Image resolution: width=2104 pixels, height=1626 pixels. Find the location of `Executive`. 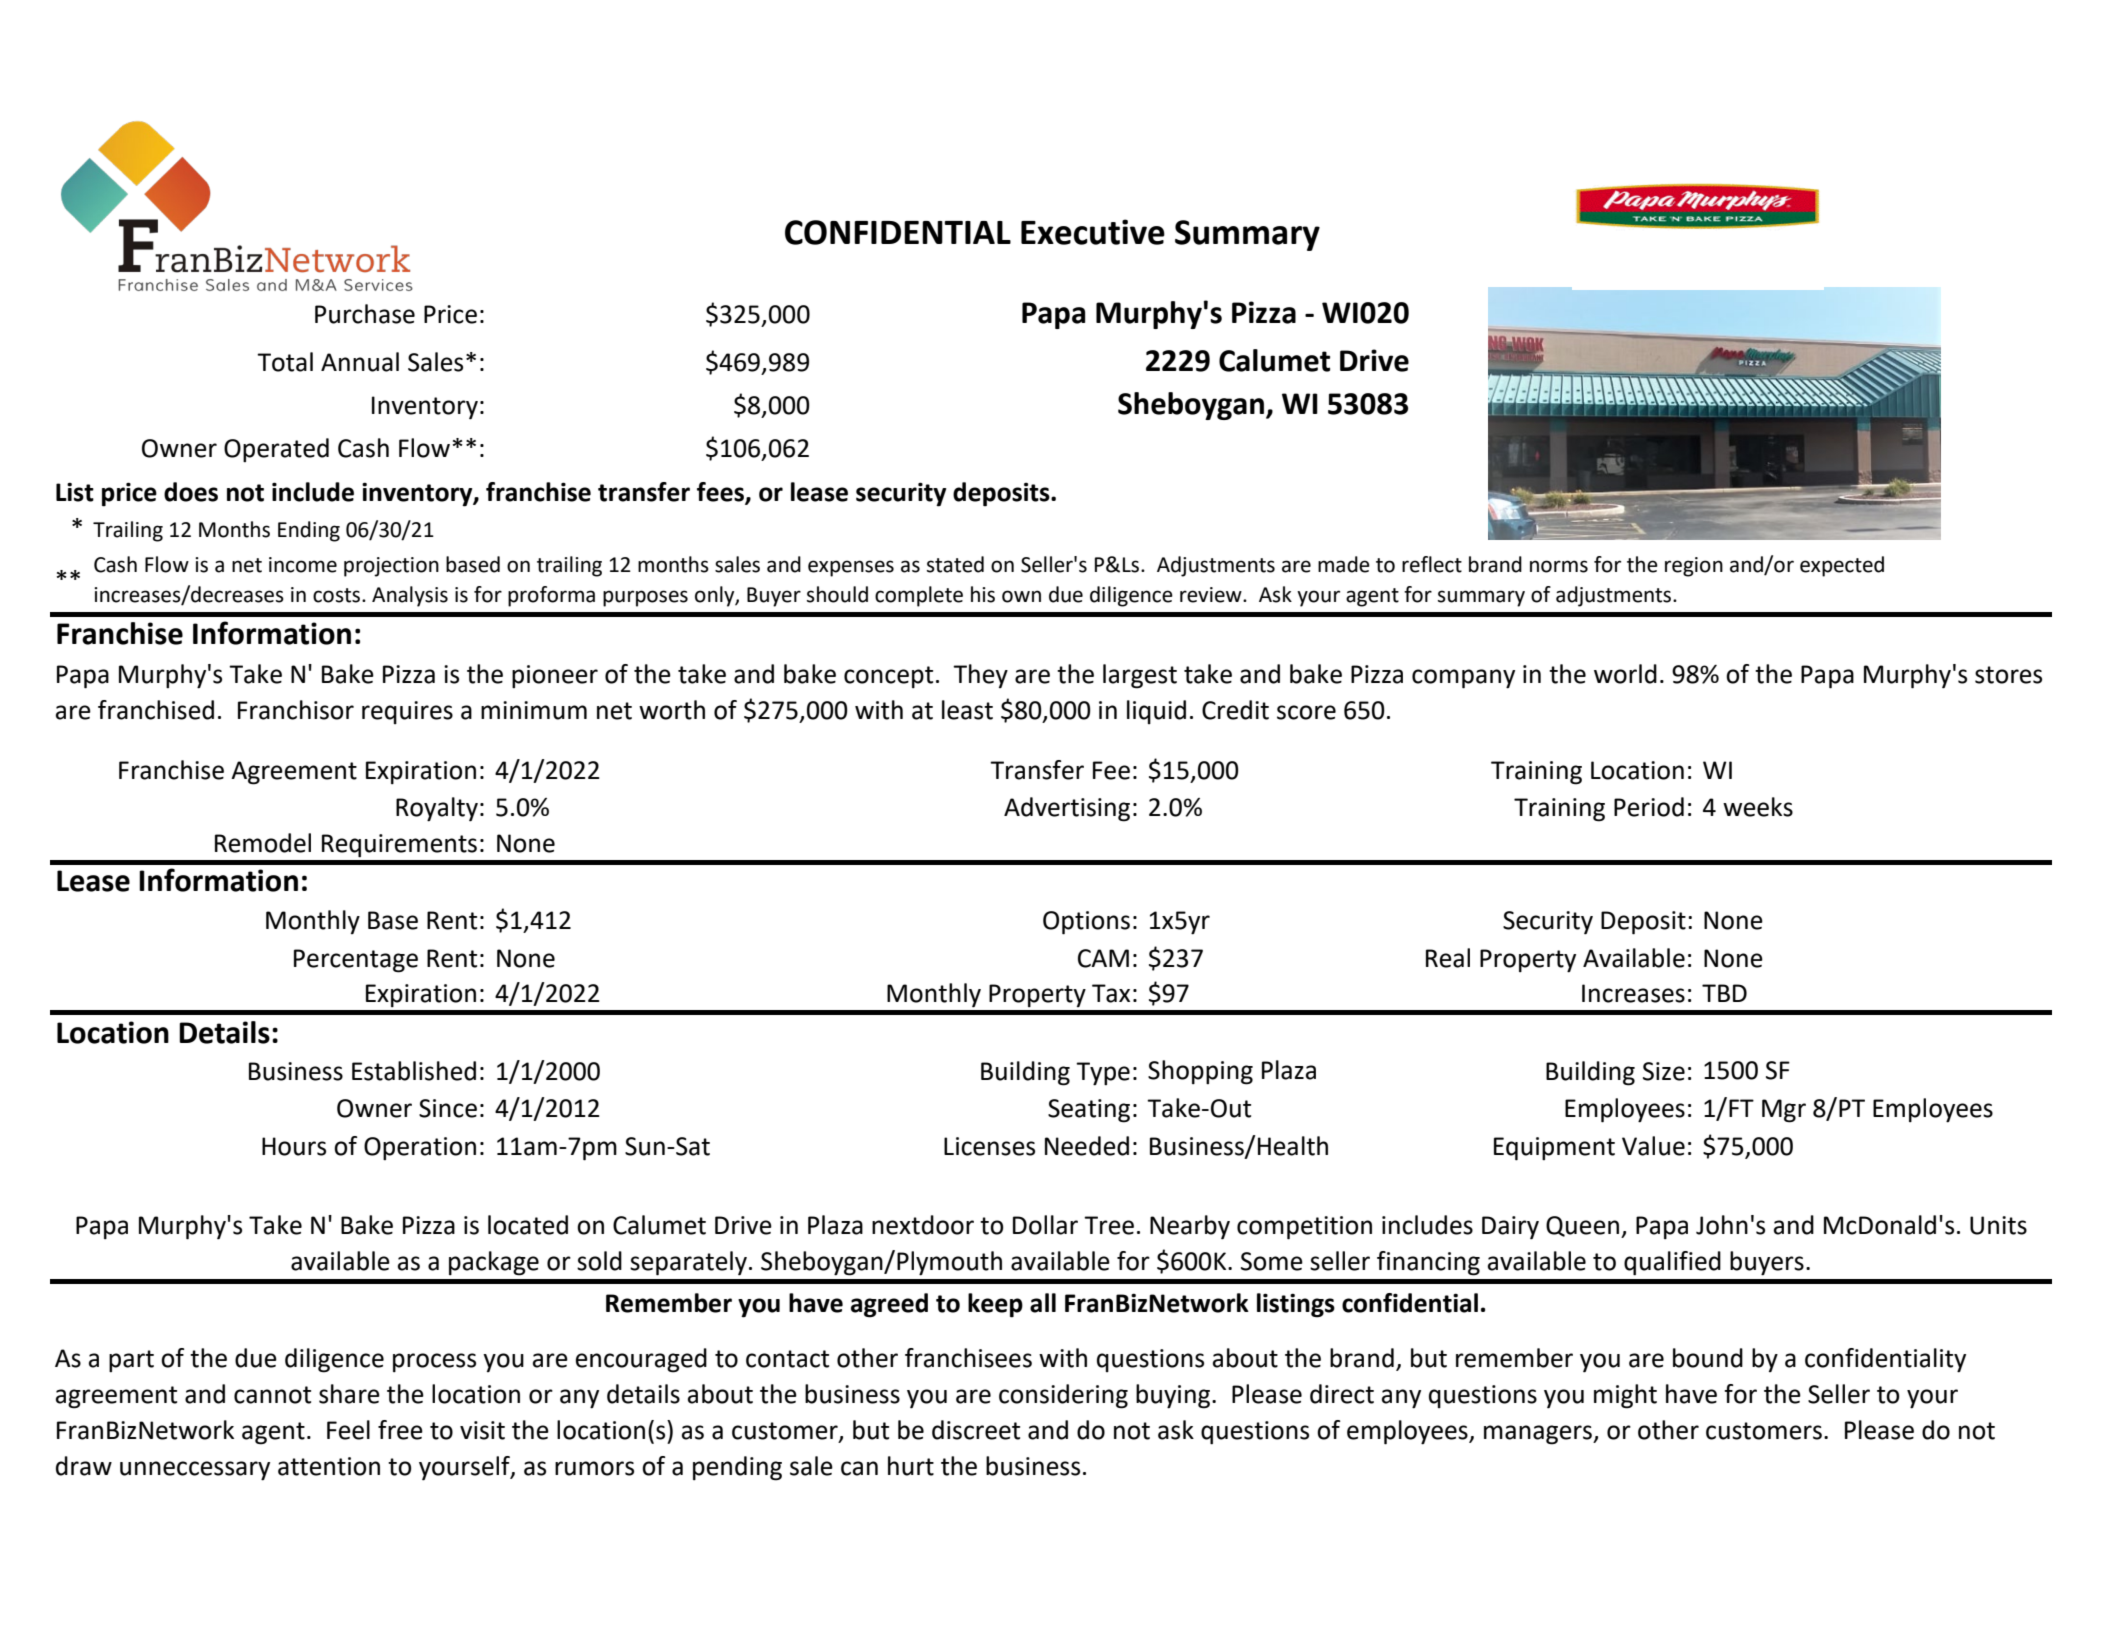

Executive is located at coordinates (1093, 232).
